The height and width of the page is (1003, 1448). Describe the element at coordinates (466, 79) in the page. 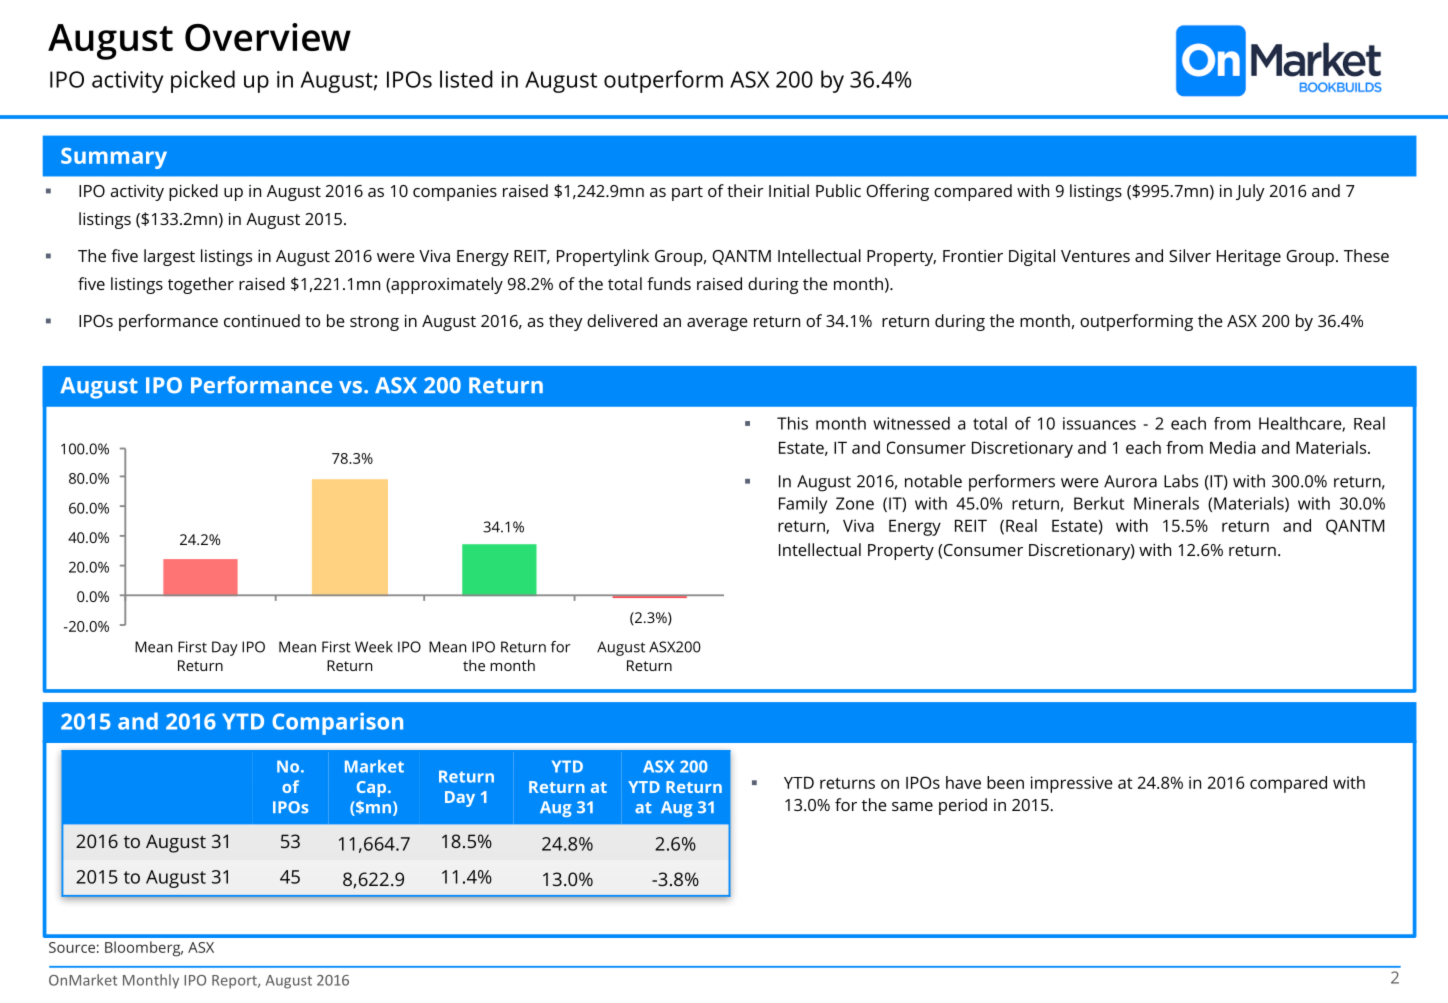

I see `listed` at that location.
